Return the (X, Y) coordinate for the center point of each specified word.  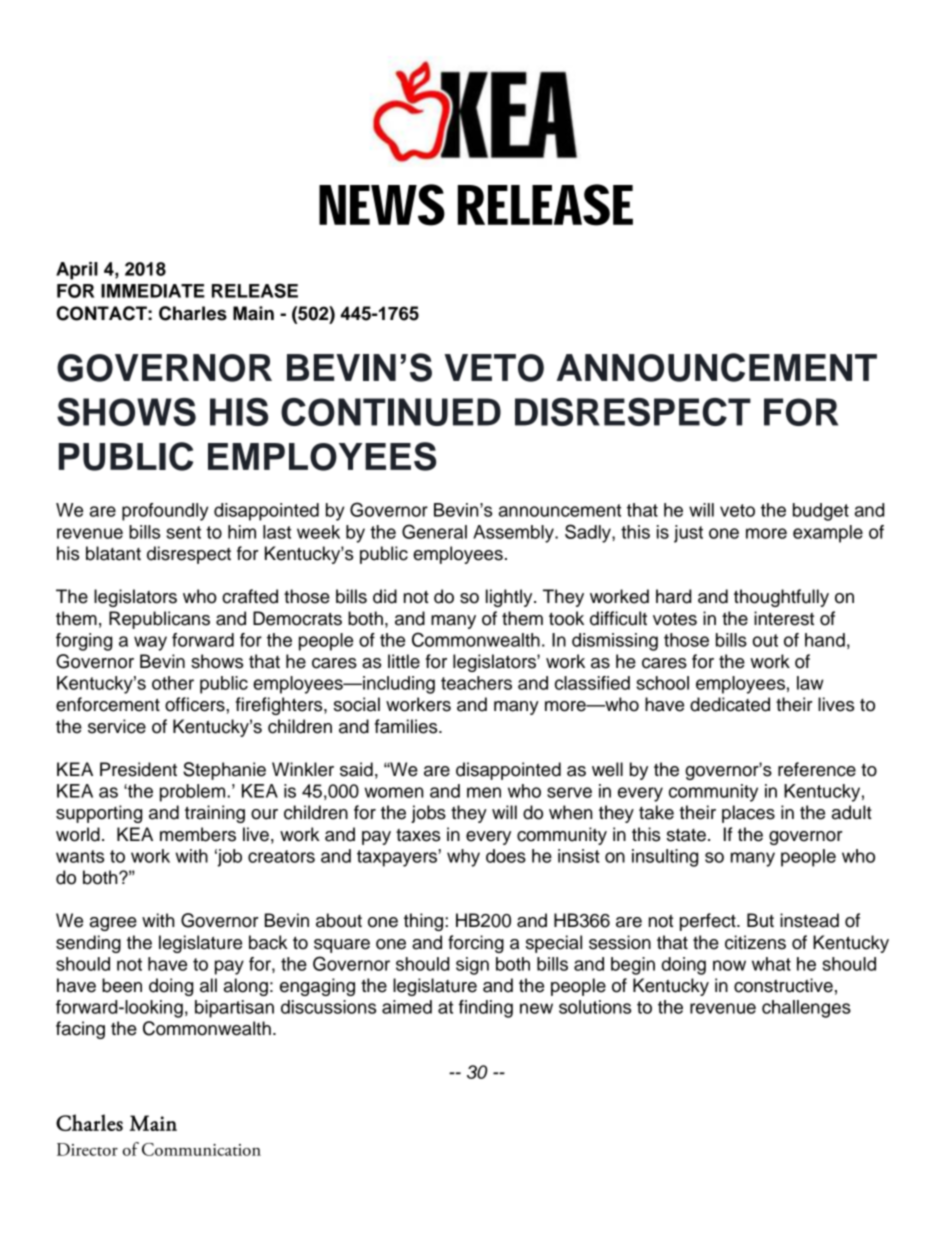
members (198, 834)
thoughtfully (781, 598)
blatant (113, 553)
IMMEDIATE (153, 291)
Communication (201, 1149)
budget (821, 512)
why (463, 858)
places (748, 814)
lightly (510, 598)
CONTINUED (391, 412)
